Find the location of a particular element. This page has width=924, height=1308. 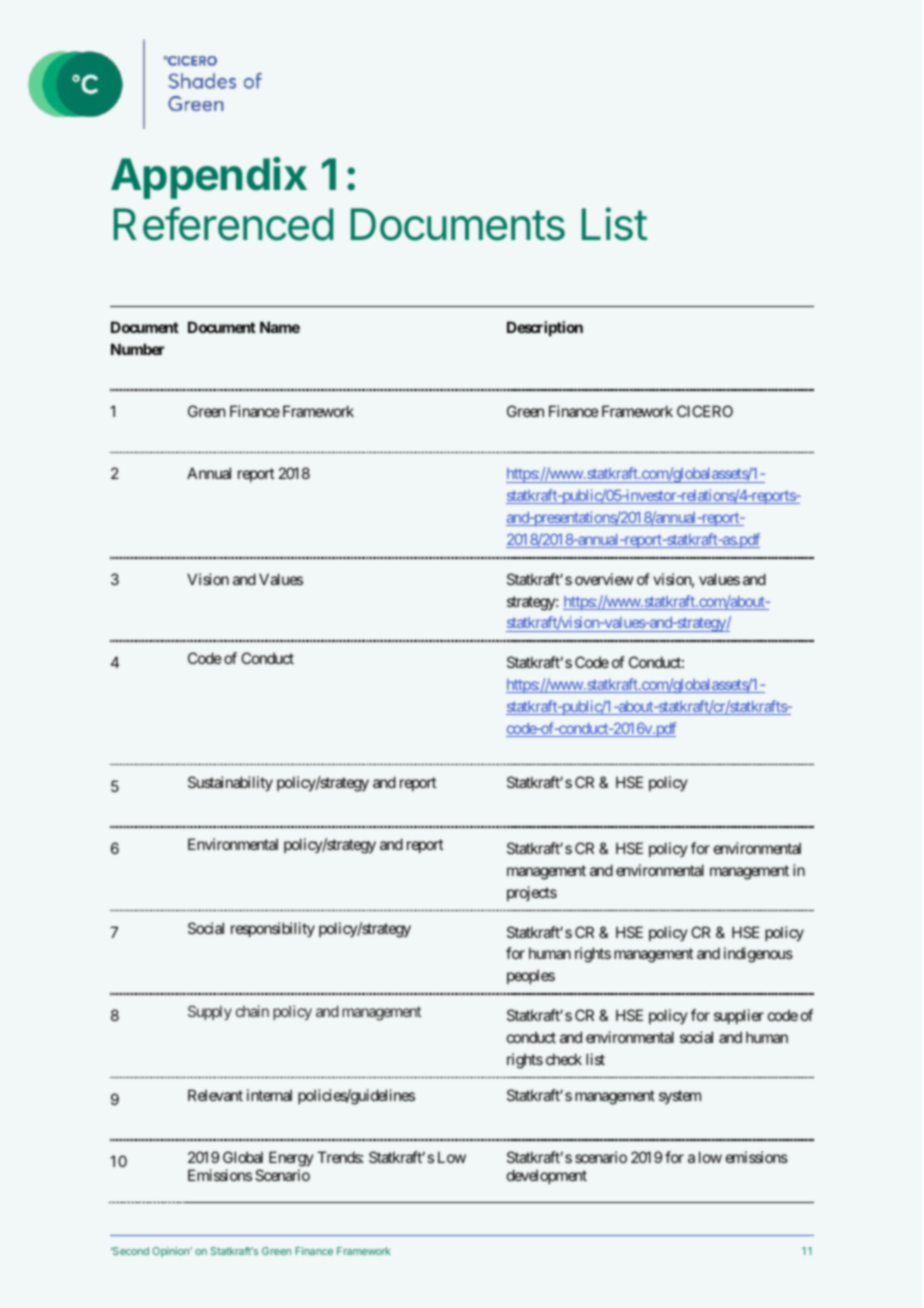

CICERO is located at coordinates (705, 411).
